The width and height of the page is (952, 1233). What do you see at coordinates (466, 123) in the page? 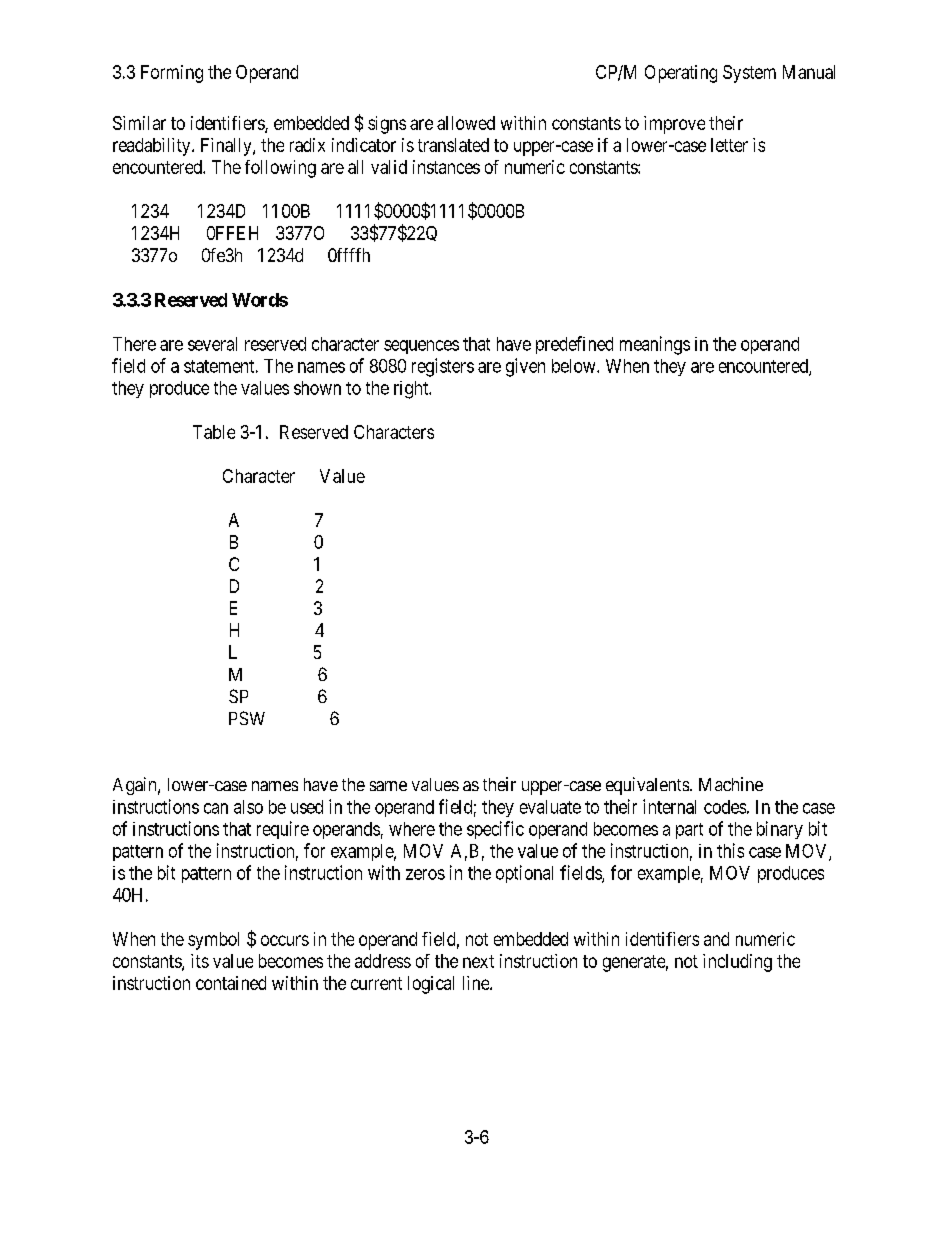
I see `allowed` at bounding box center [466, 123].
